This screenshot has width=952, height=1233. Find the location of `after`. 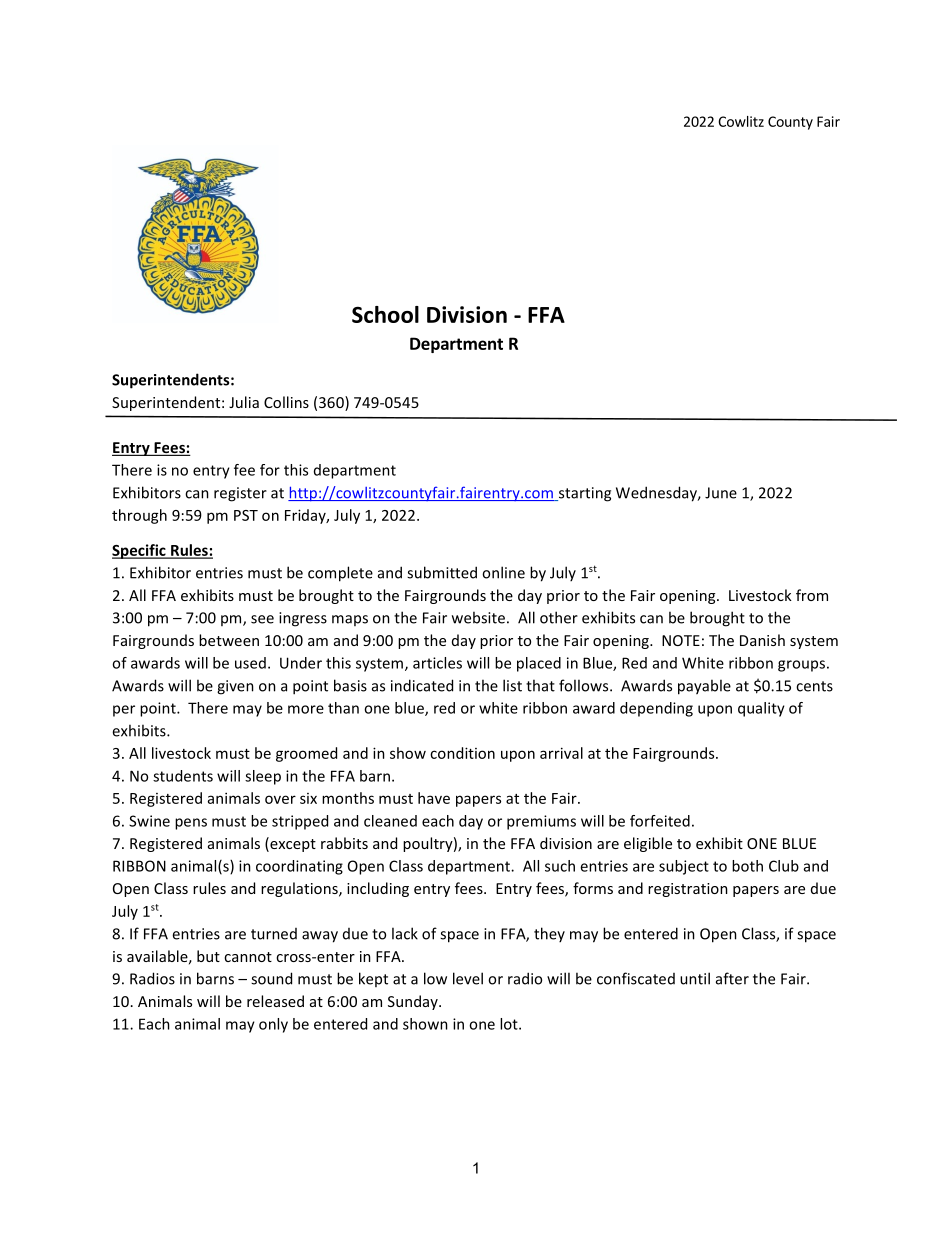

after is located at coordinates (732, 978).
